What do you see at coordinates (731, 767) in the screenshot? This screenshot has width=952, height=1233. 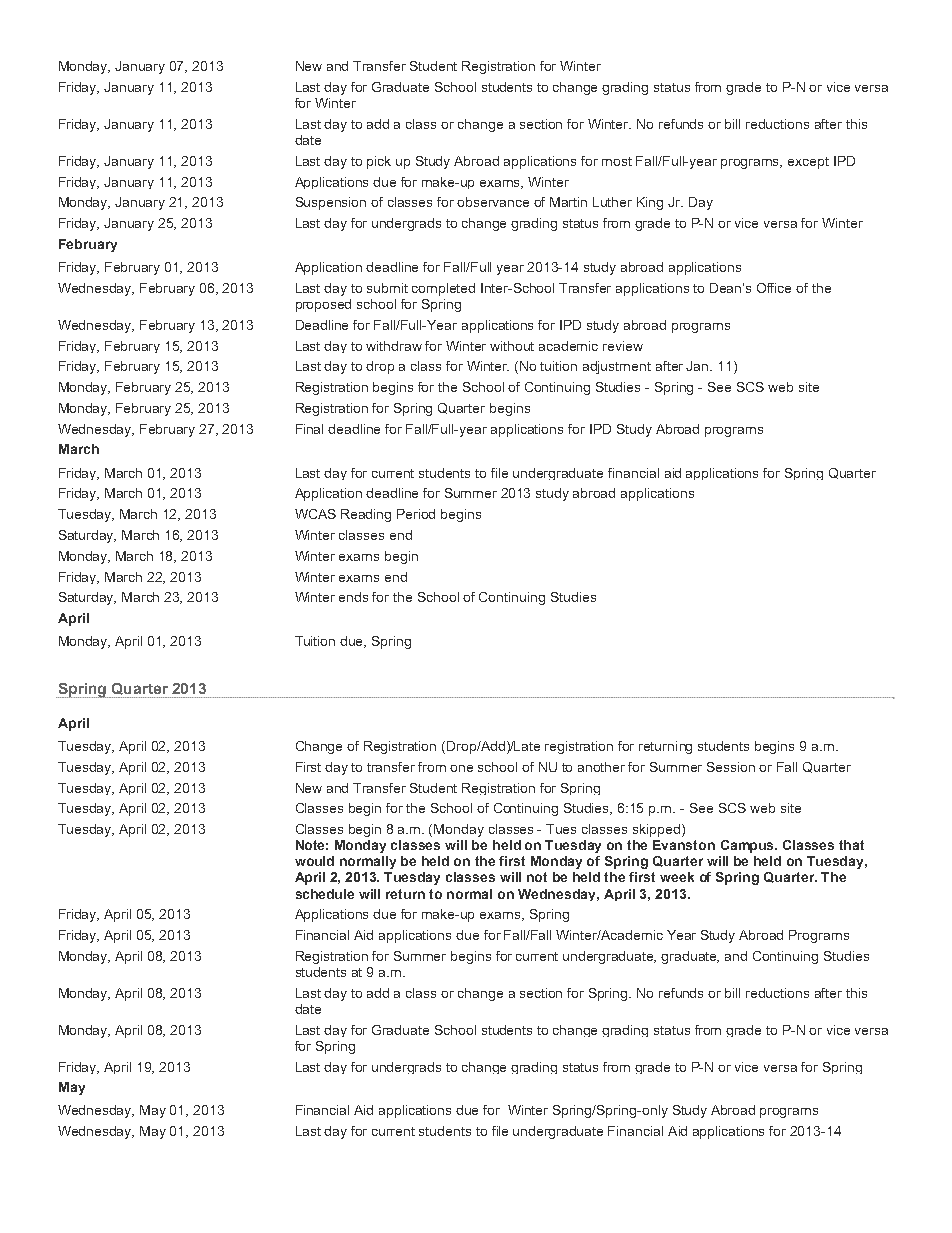 I see `Session` at bounding box center [731, 767].
